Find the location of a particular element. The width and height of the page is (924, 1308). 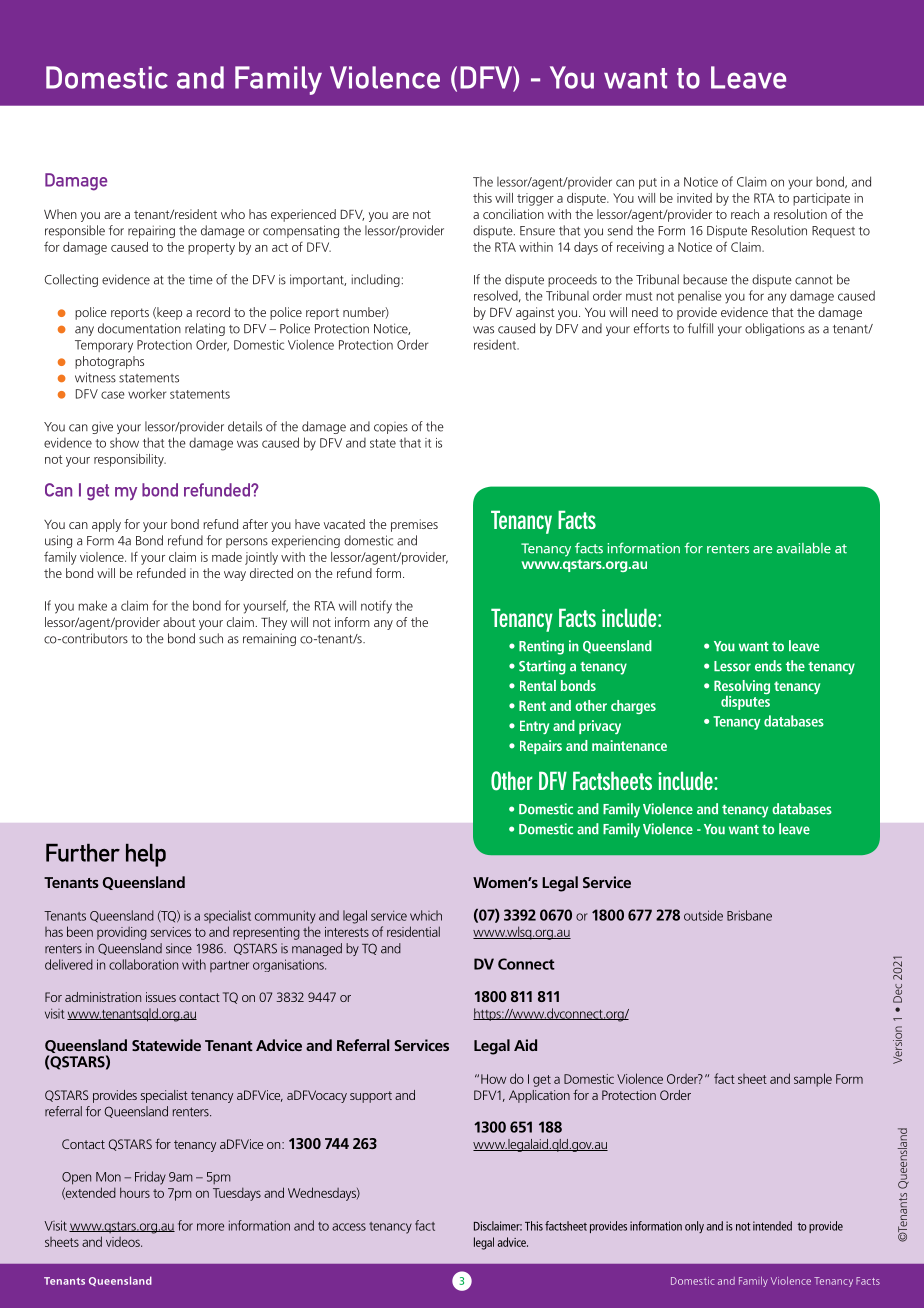

available is located at coordinates (803, 548).
